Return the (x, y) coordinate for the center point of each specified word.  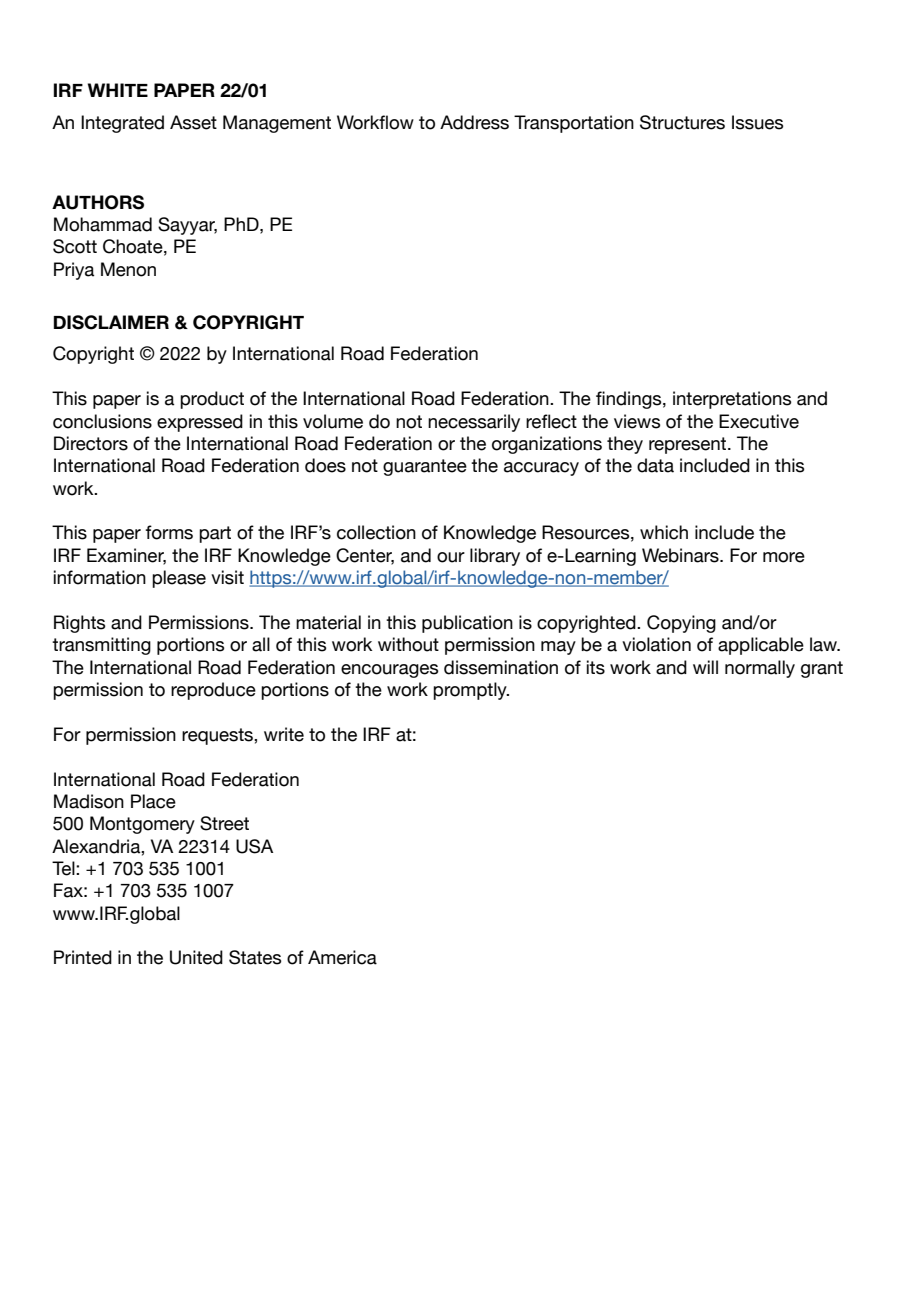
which (664, 532)
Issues (757, 122)
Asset (193, 122)
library (495, 557)
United (196, 957)
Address (474, 122)
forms (169, 532)
